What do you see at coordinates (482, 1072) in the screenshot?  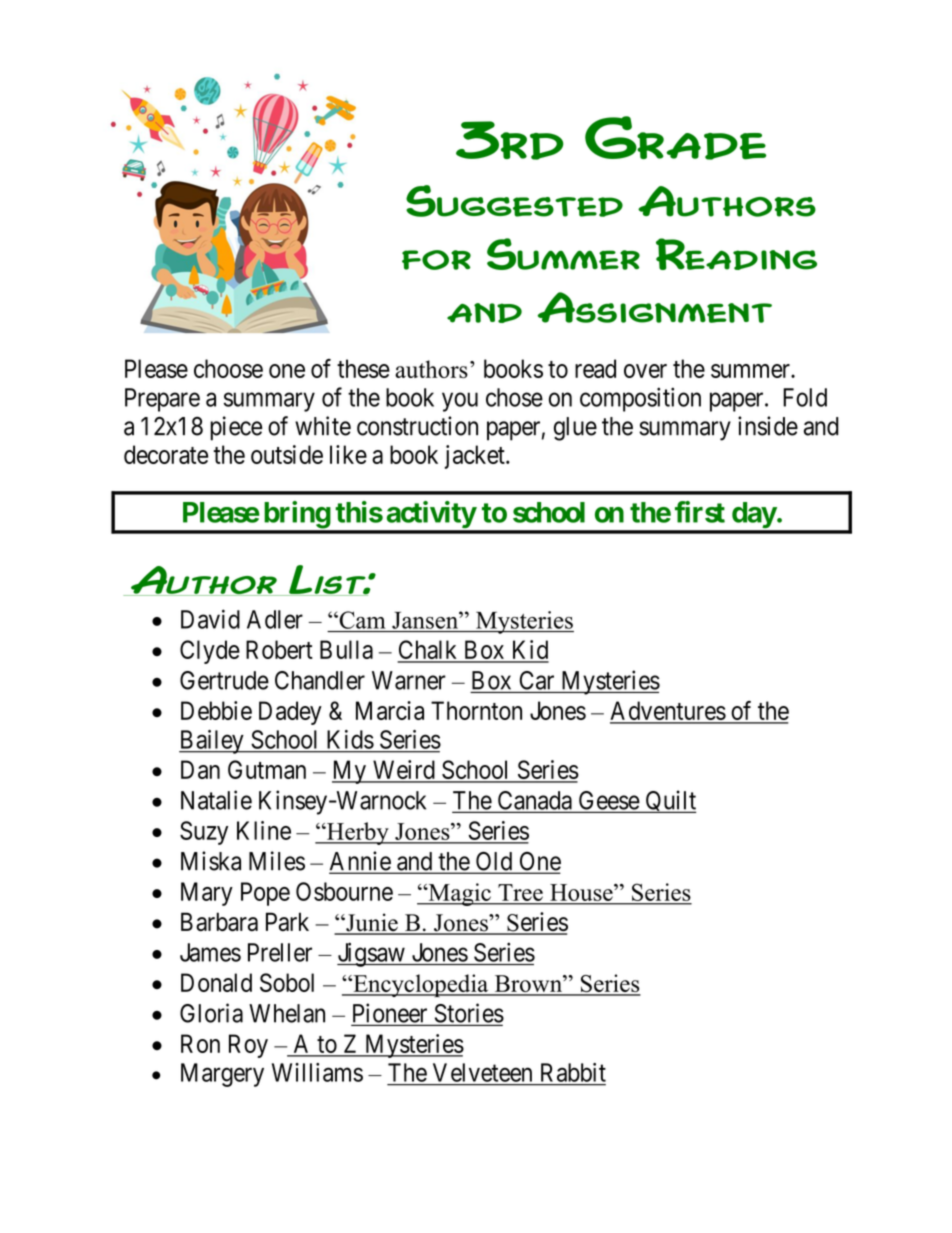 I see `Velveteen` at bounding box center [482, 1072].
